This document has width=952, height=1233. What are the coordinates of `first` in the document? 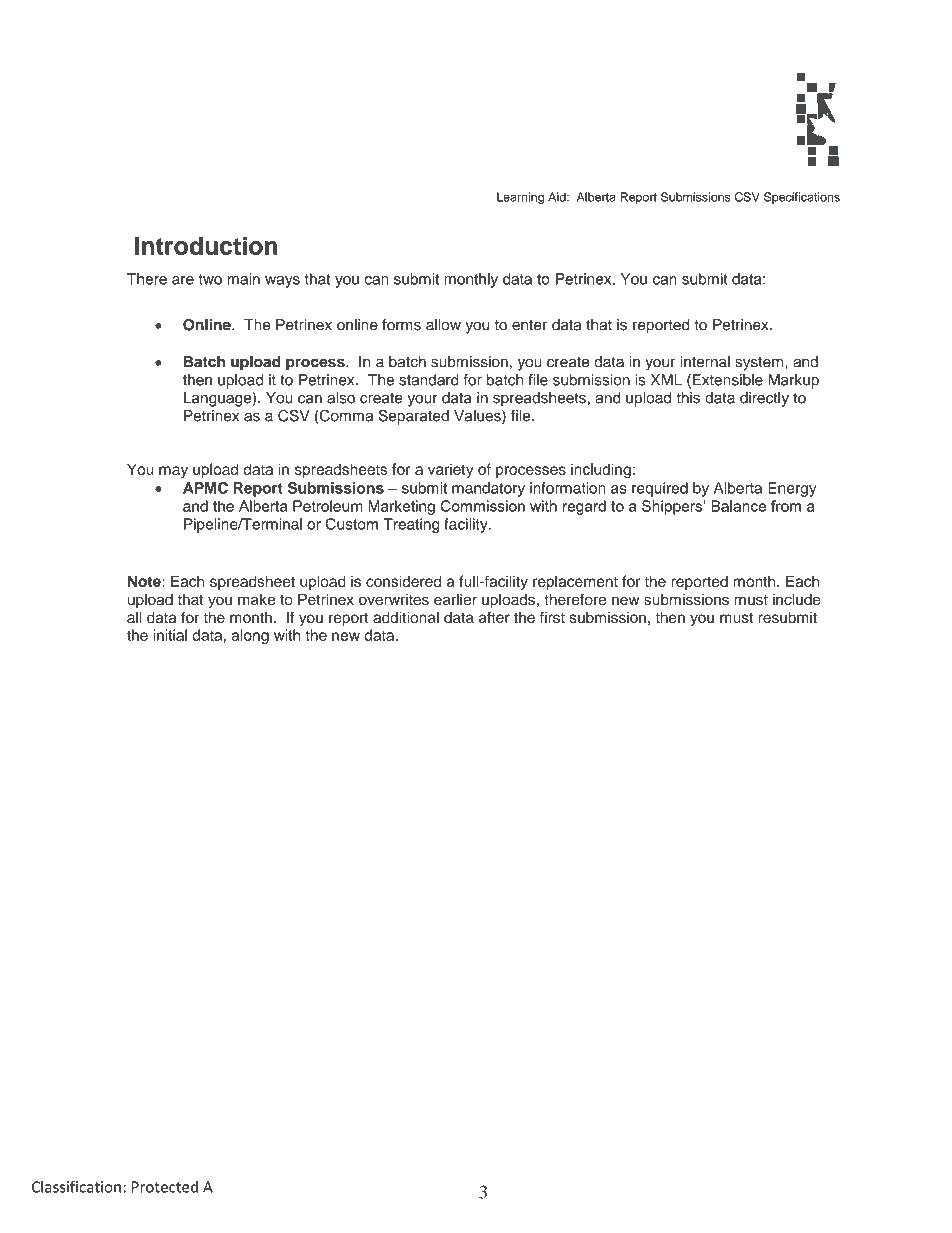 It's located at (552, 617).
